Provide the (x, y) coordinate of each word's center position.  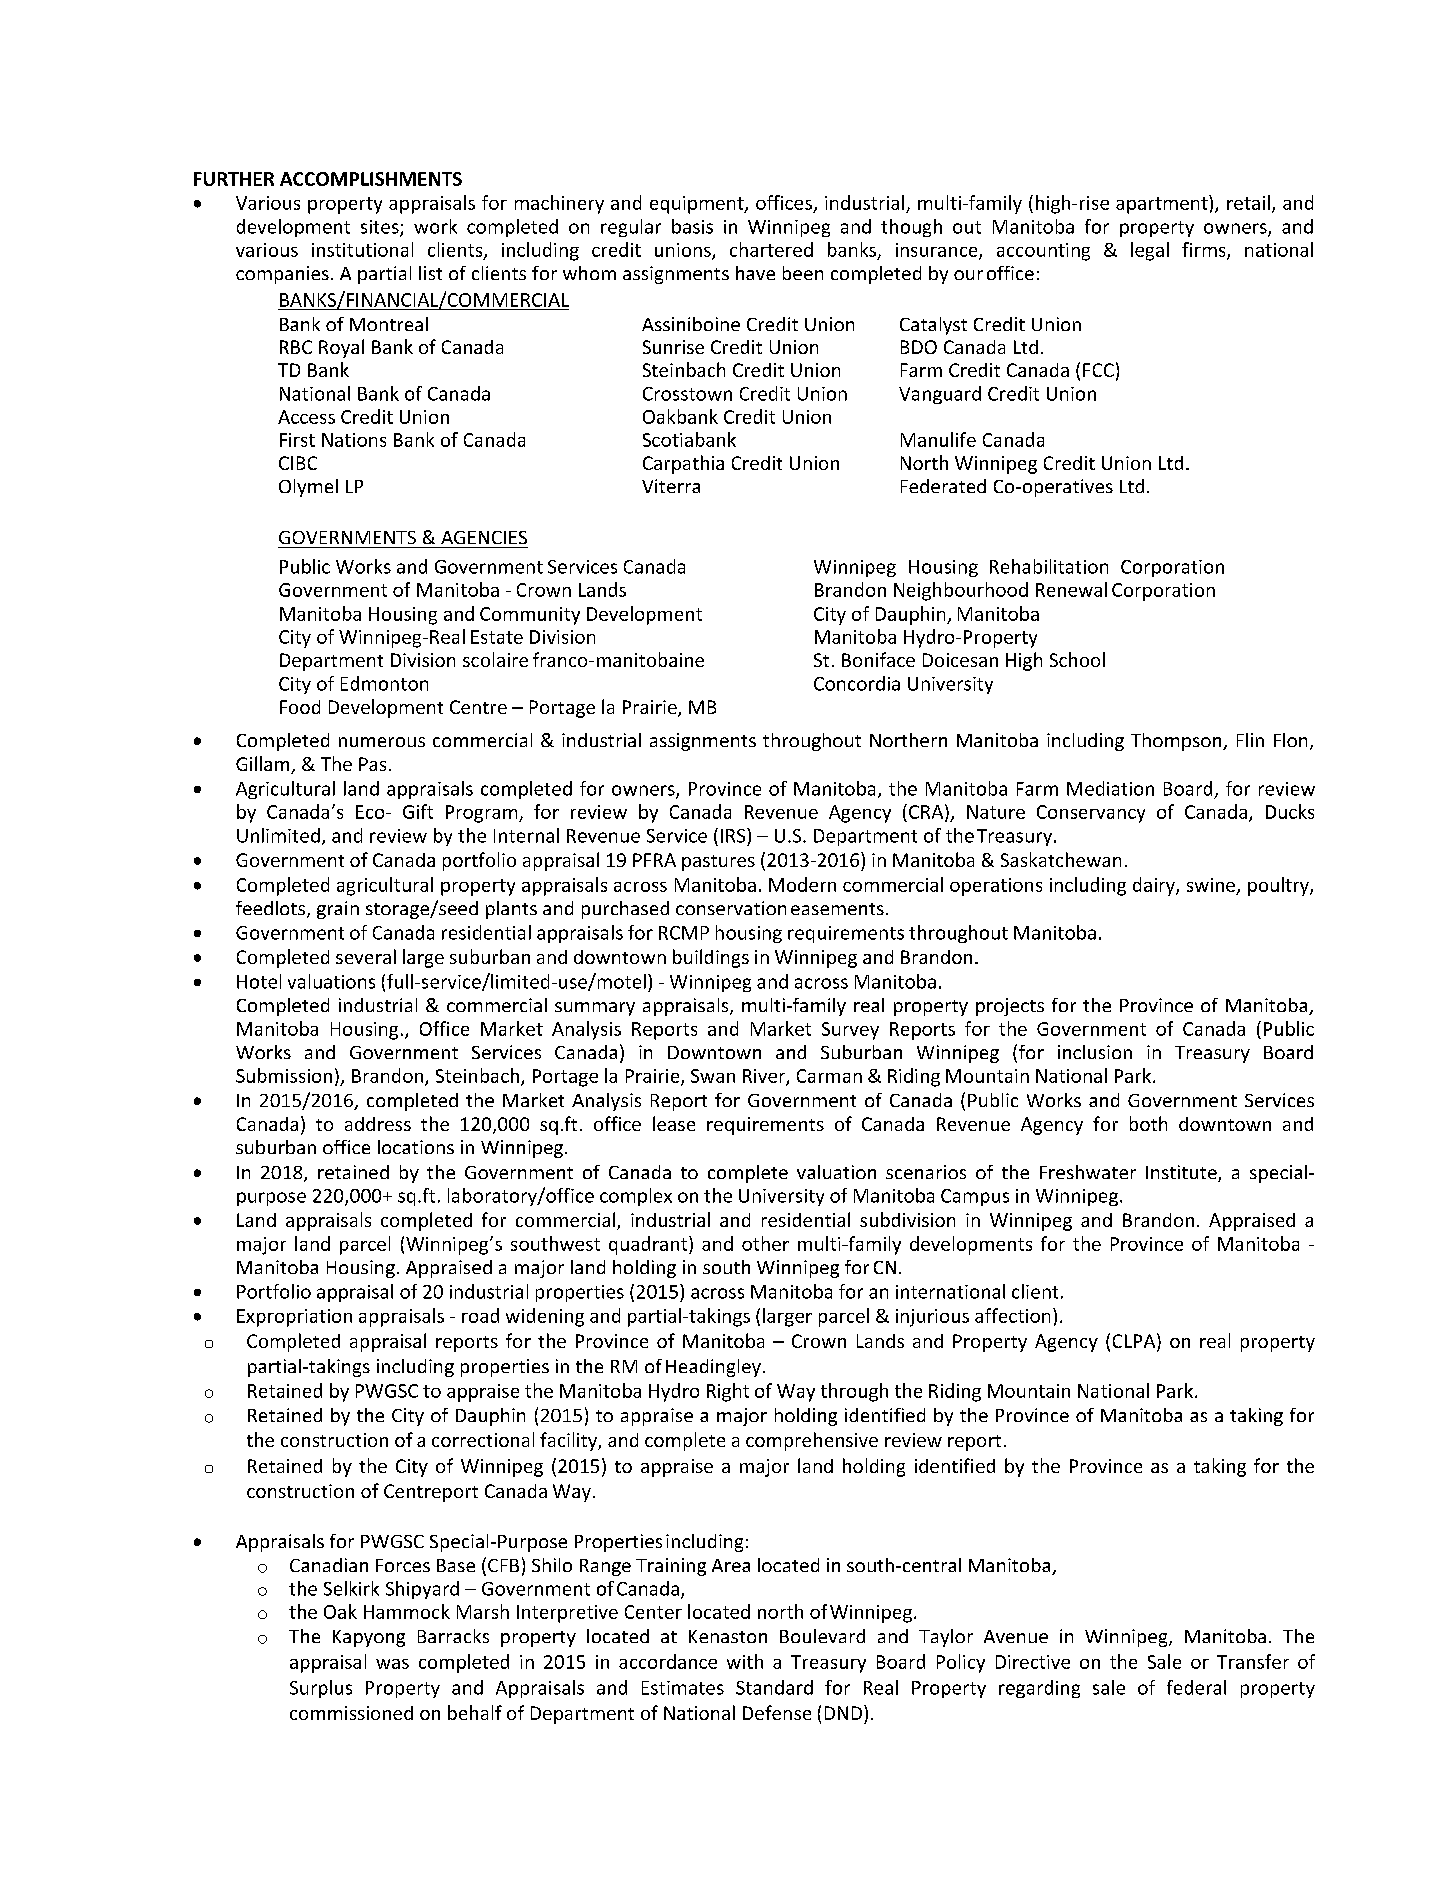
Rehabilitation (1049, 566)
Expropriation (294, 1318)
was (392, 1664)
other (765, 1243)
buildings (711, 958)
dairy (1155, 886)
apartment (1163, 204)
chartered (771, 249)
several (366, 956)
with (745, 1661)
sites (381, 228)
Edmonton (384, 683)
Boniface (878, 659)
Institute (1182, 1173)
